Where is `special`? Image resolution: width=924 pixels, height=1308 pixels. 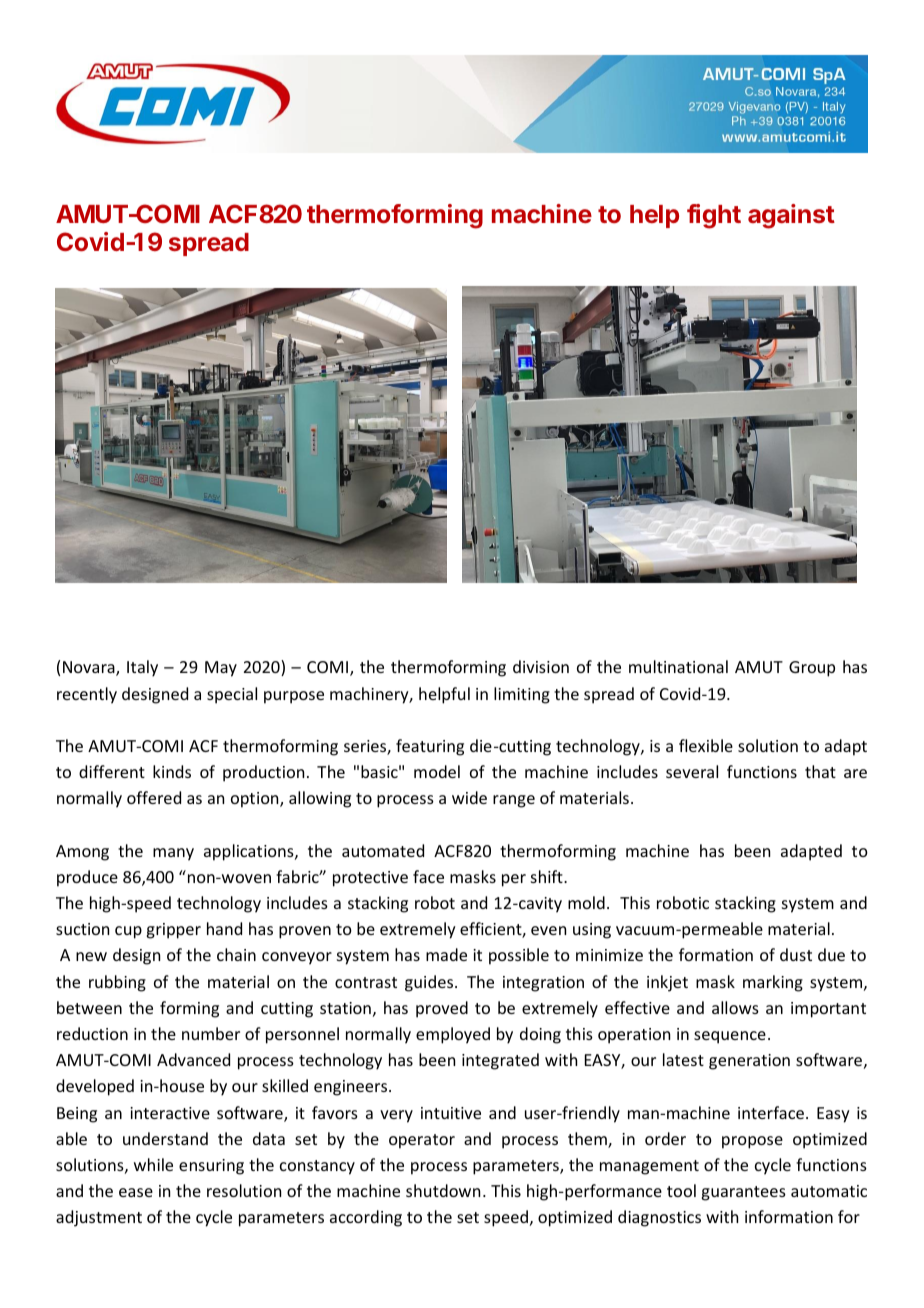 special is located at coordinates (232, 695).
